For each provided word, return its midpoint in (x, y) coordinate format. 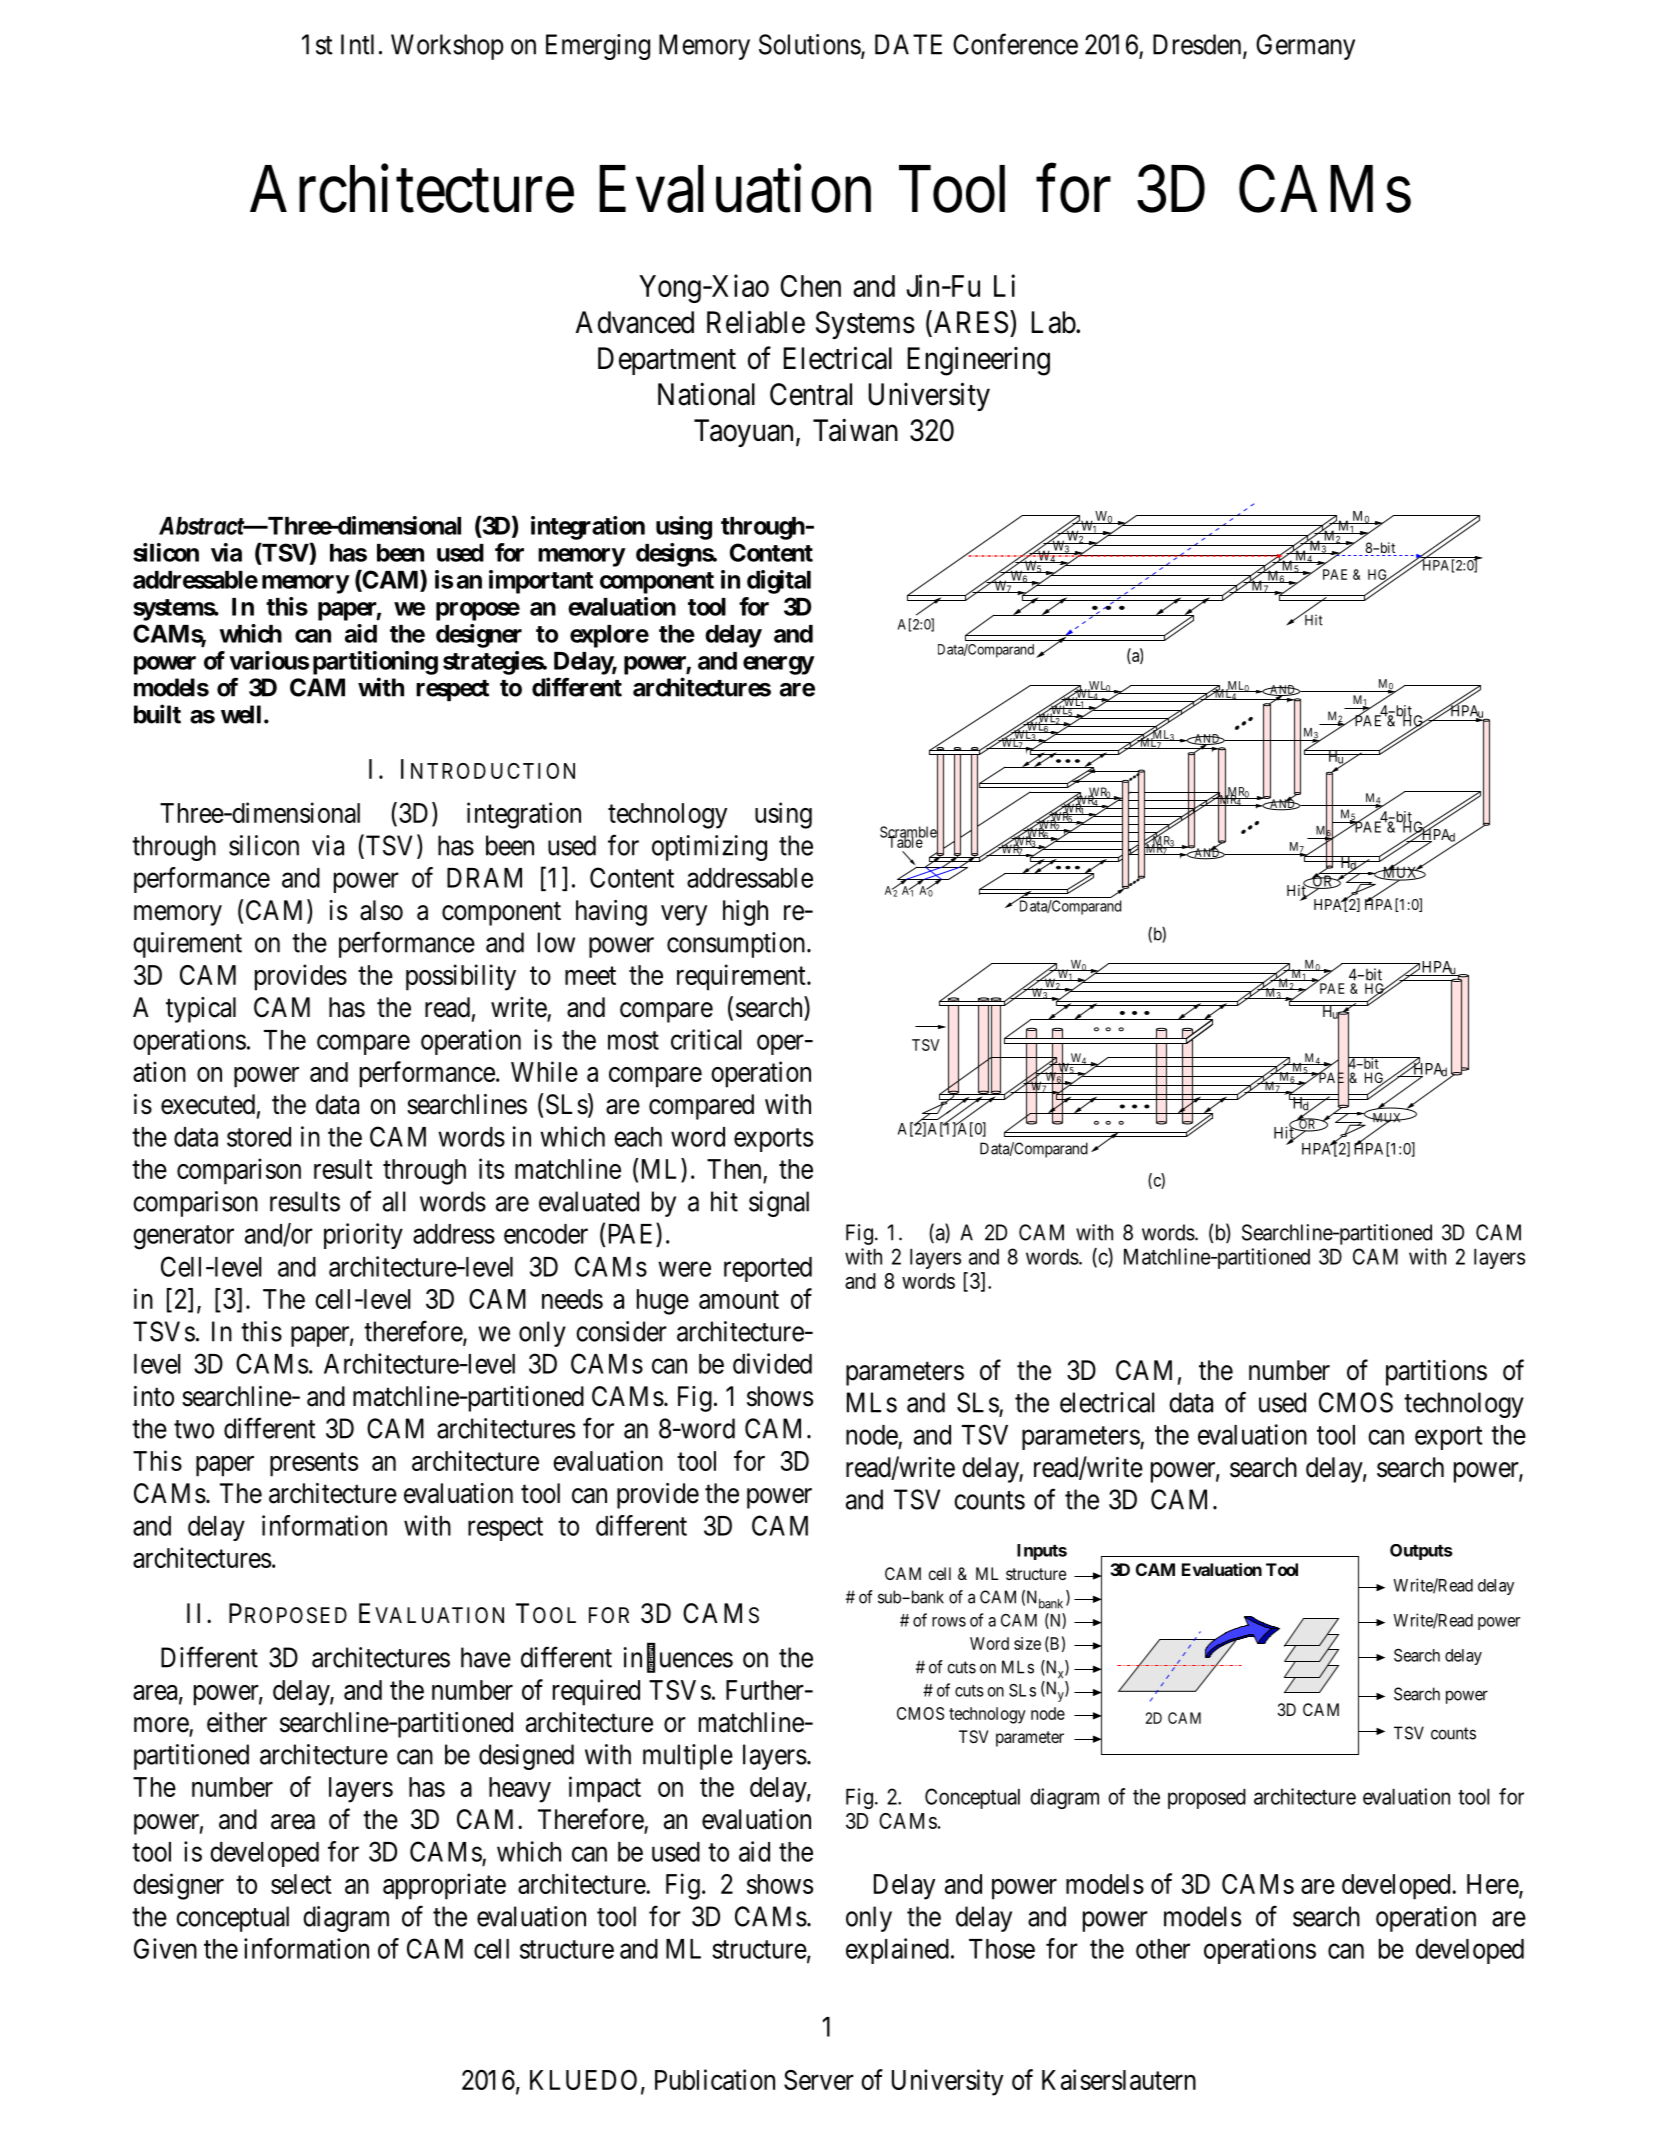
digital (779, 582)
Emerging (598, 47)
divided (772, 1363)
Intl (357, 44)
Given (165, 1948)
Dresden (1198, 45)
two (194, 1429)
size (1027, 1643)
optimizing (709, 848)
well (241, 714)
